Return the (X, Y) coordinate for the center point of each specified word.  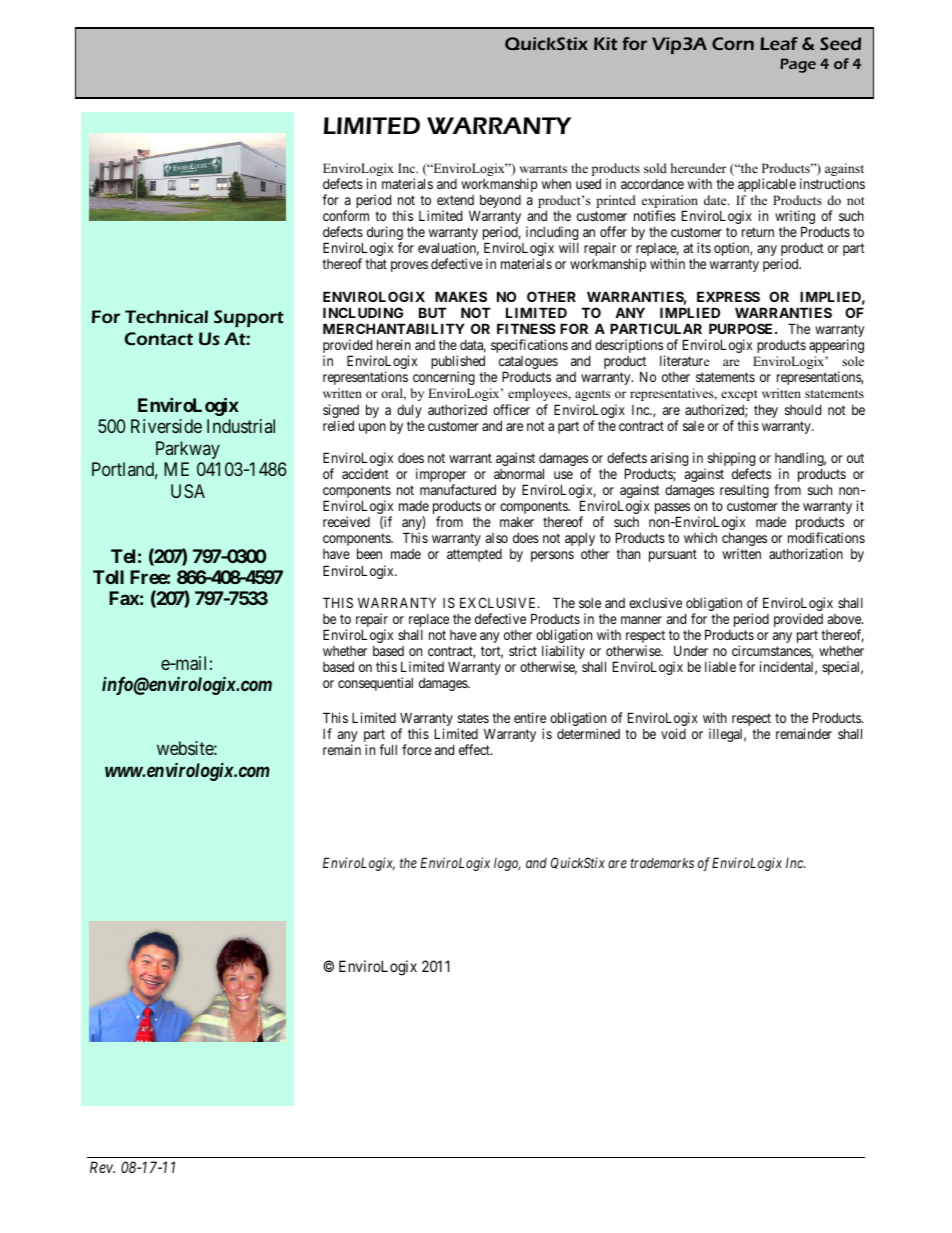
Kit (605, 43)
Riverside (166, 426)
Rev (102, 1167)
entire (530, 717)
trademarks (662, 862)
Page (798, 65)
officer (511, 409)
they (766, 411)
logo (507, 864)
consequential (375, 684)
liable (720, 666)
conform (346, 215)
